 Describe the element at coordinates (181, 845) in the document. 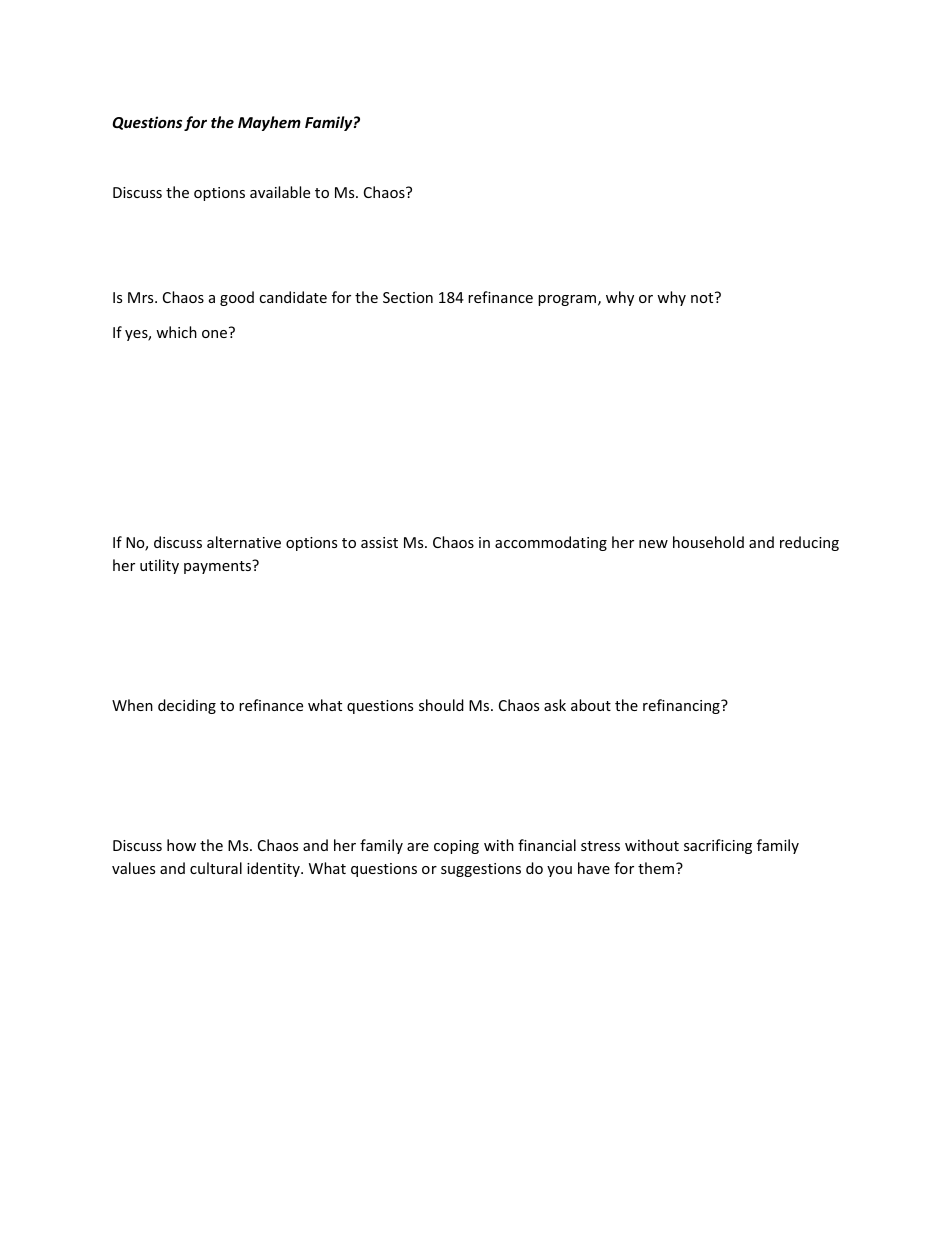

I see `how` at that location.
